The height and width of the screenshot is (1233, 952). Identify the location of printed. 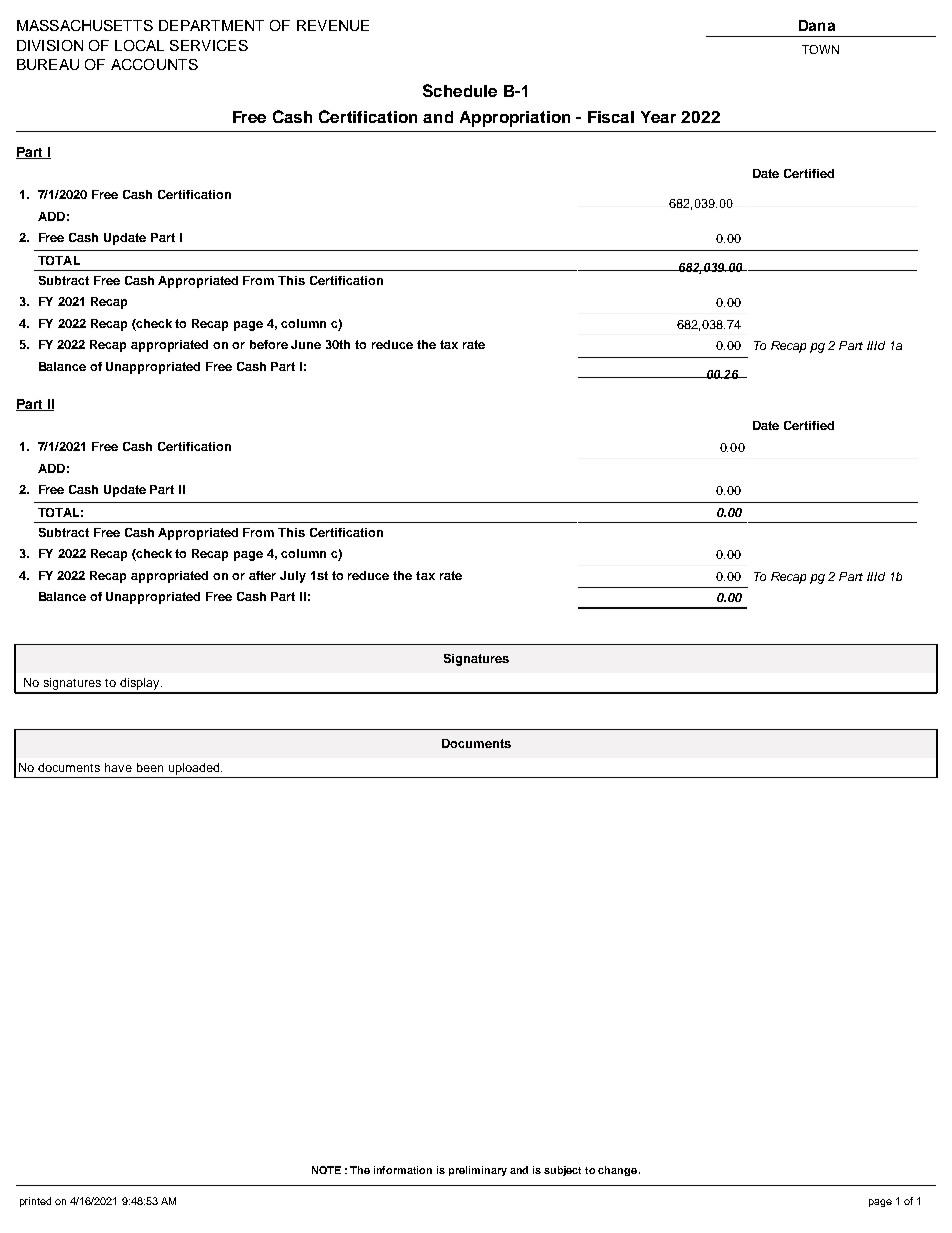
(35, 1202).
